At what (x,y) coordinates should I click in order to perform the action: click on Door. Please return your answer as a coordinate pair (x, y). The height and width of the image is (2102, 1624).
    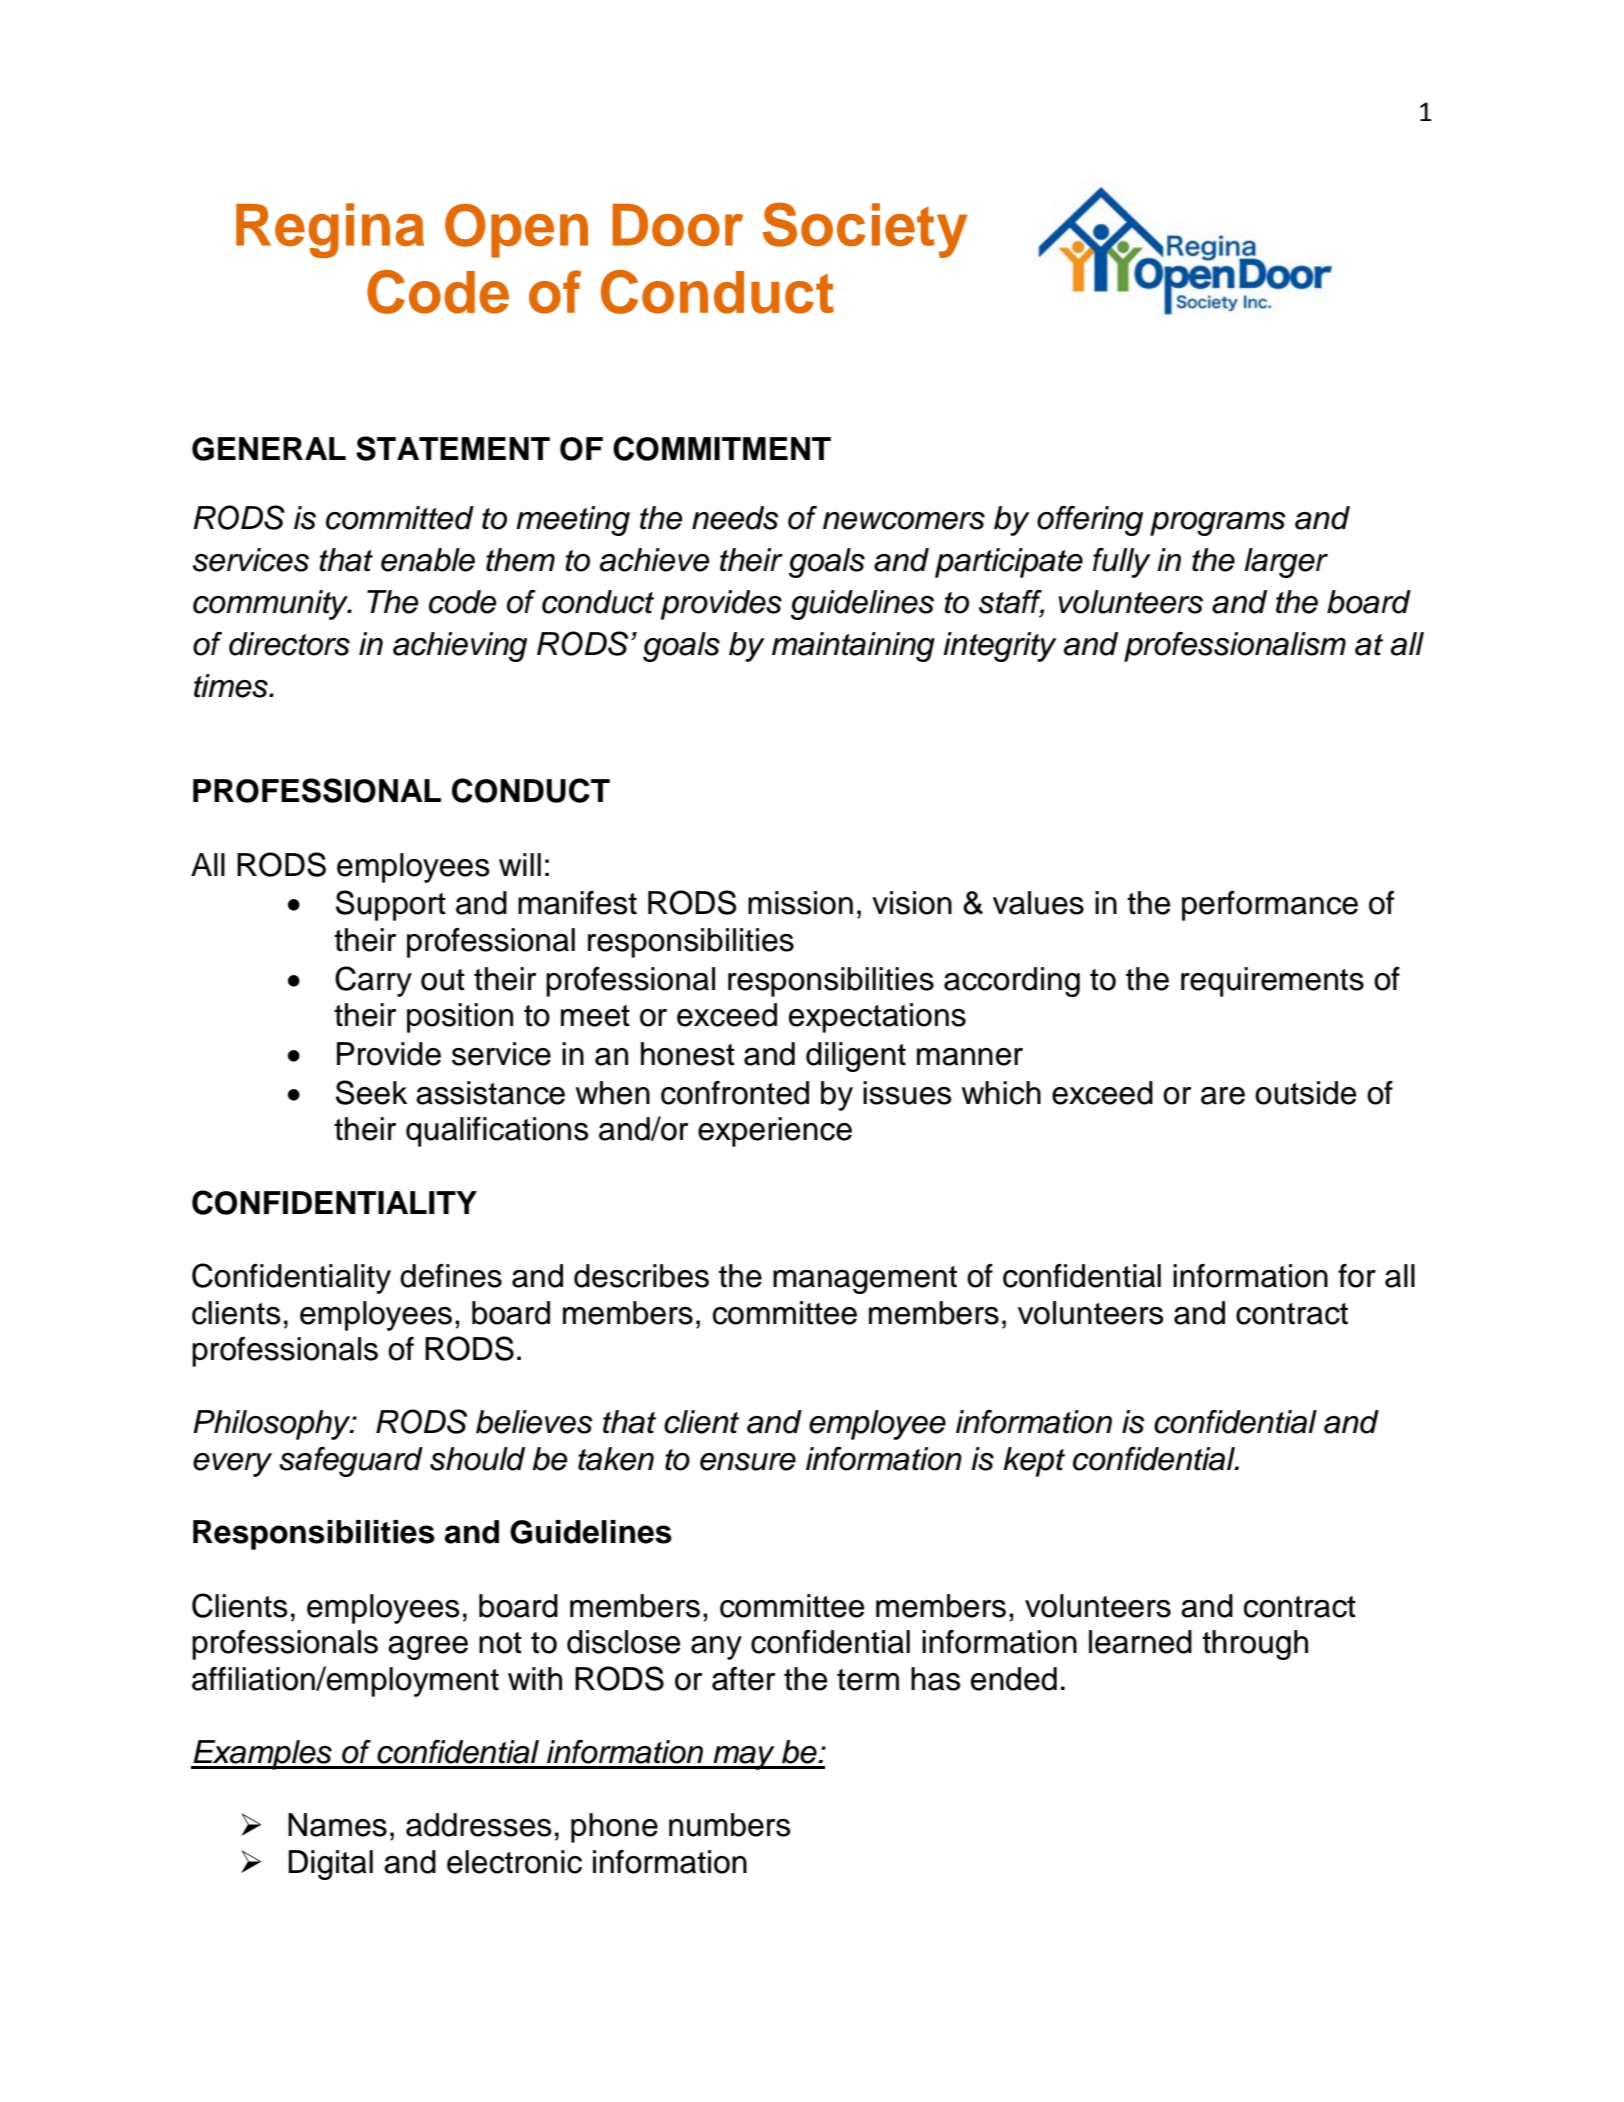
    Looking at the image, I should click on (677, 225).
